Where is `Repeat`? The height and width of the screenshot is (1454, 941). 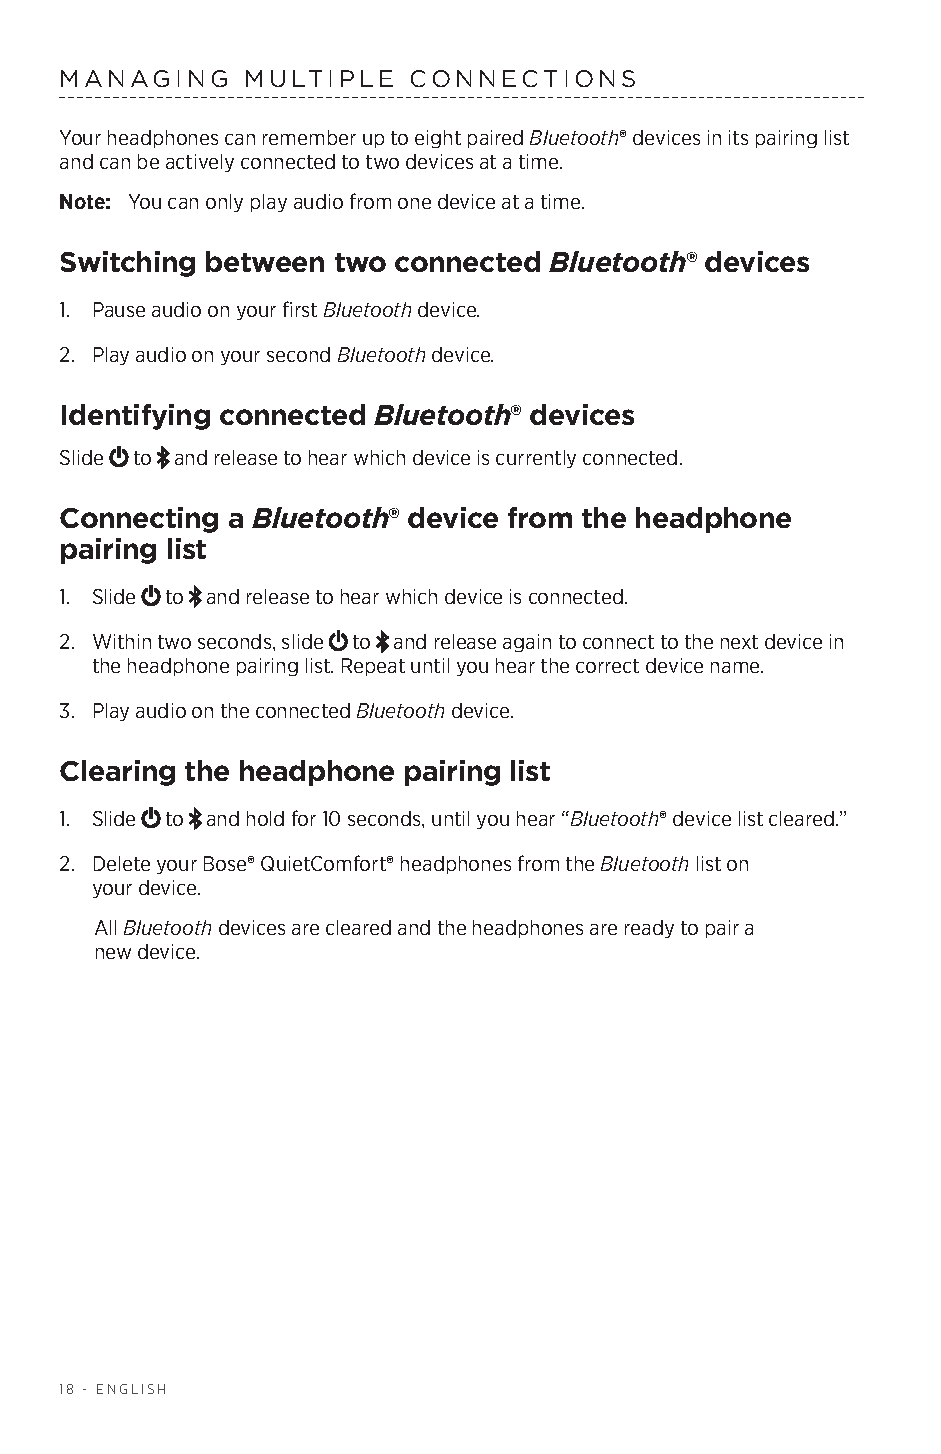 Repeat is located at coordinates (373, 667).
